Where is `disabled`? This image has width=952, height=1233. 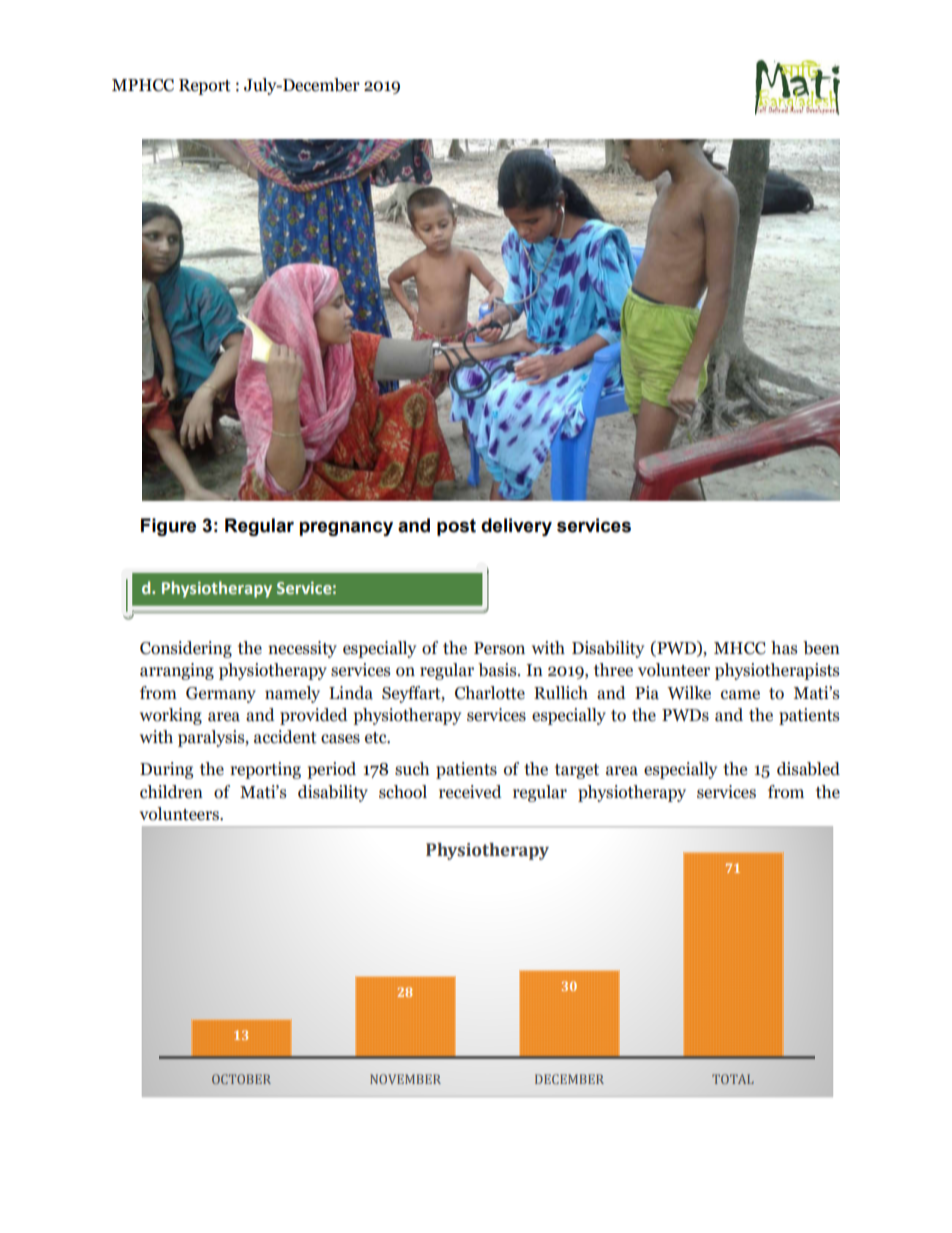
disabled is located at coordinates (808, 769).
